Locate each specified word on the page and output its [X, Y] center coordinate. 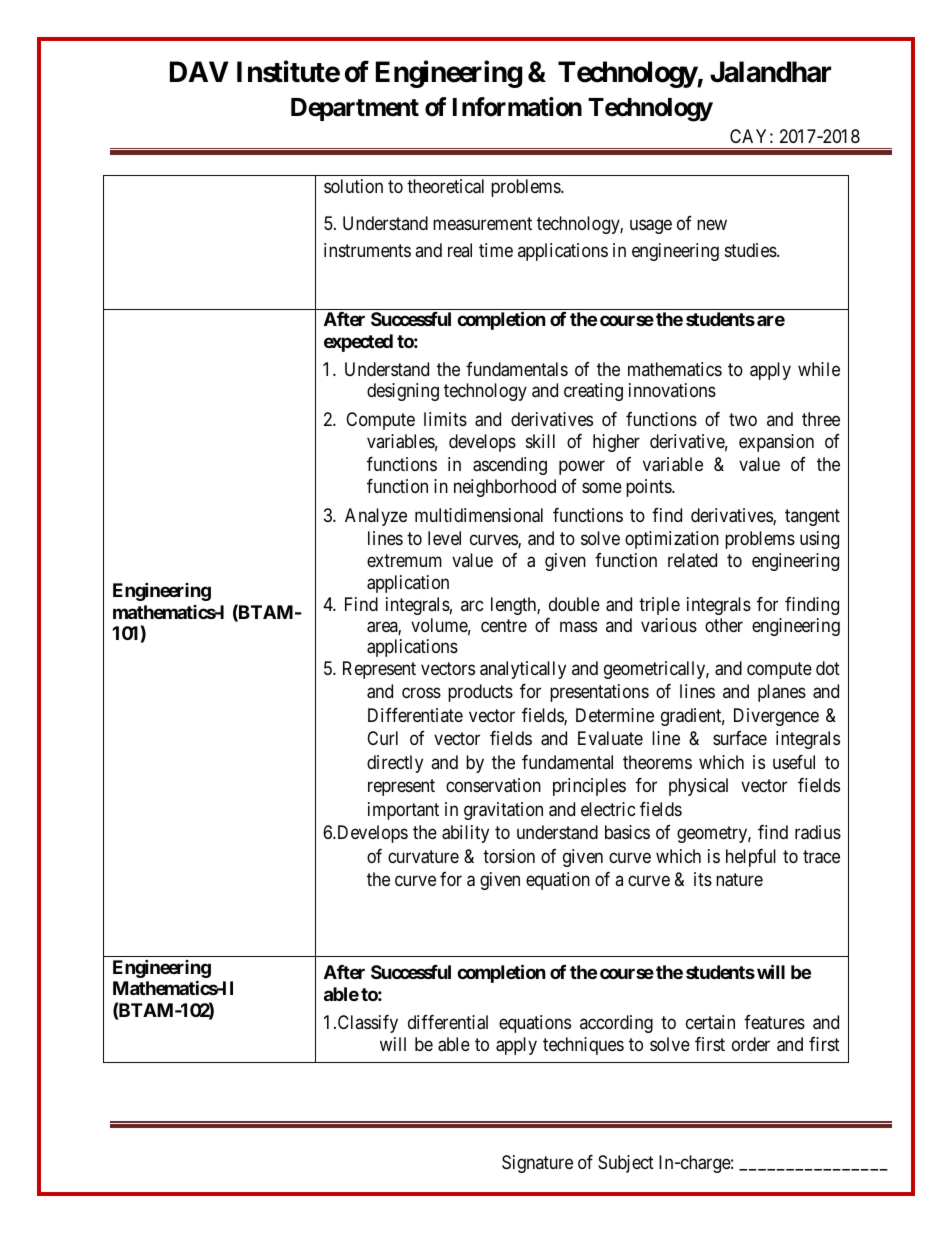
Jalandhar [770, 72]
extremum [404, 560]
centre [504, 626]
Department [355, 109]
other [724, 625]
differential [448, 1022]
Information [517, 107]
